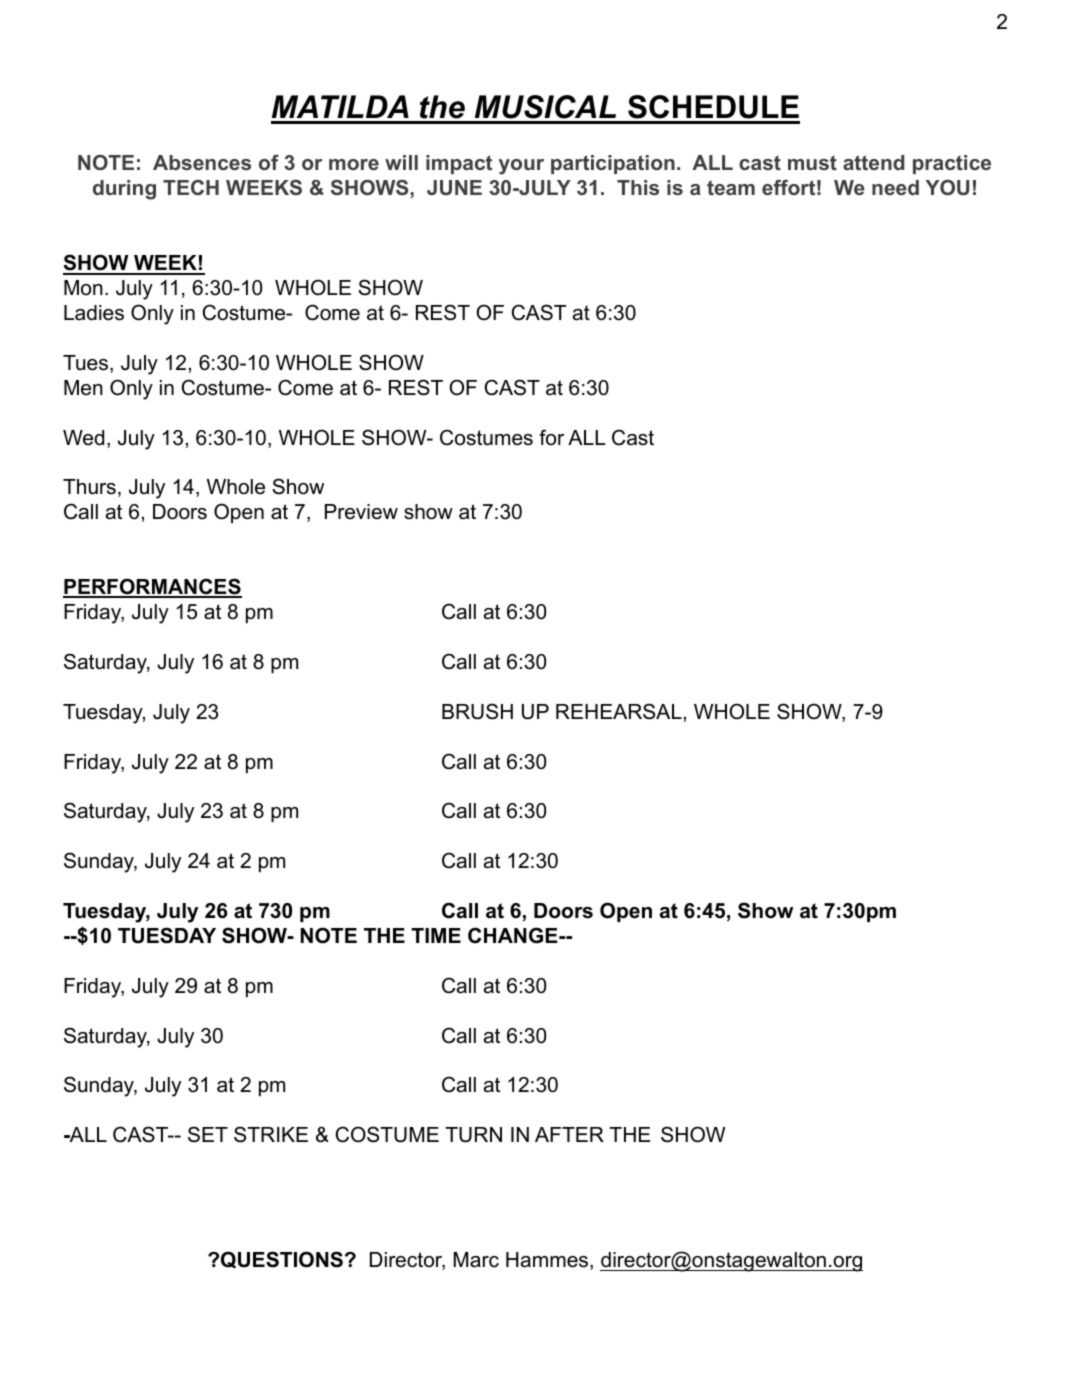 The image size is (1071, 1385). Describe the element at coordinates (476, 1260) in the page. I see `Marc` at that location.
